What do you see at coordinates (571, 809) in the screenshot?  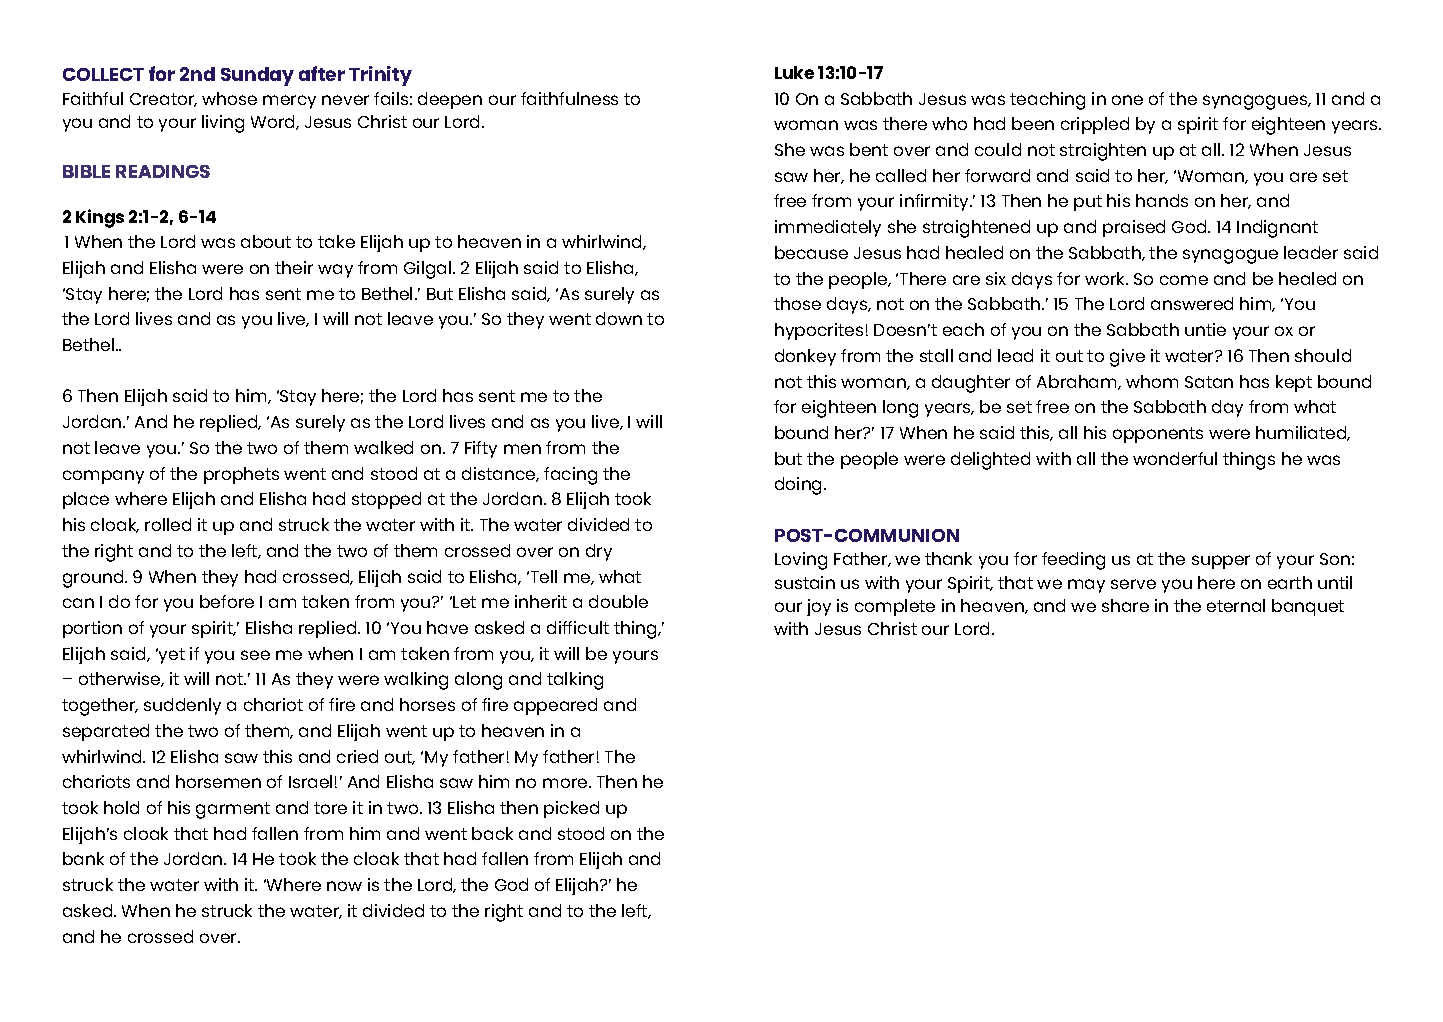 I see `picked` at bounding box center [571, 809].
